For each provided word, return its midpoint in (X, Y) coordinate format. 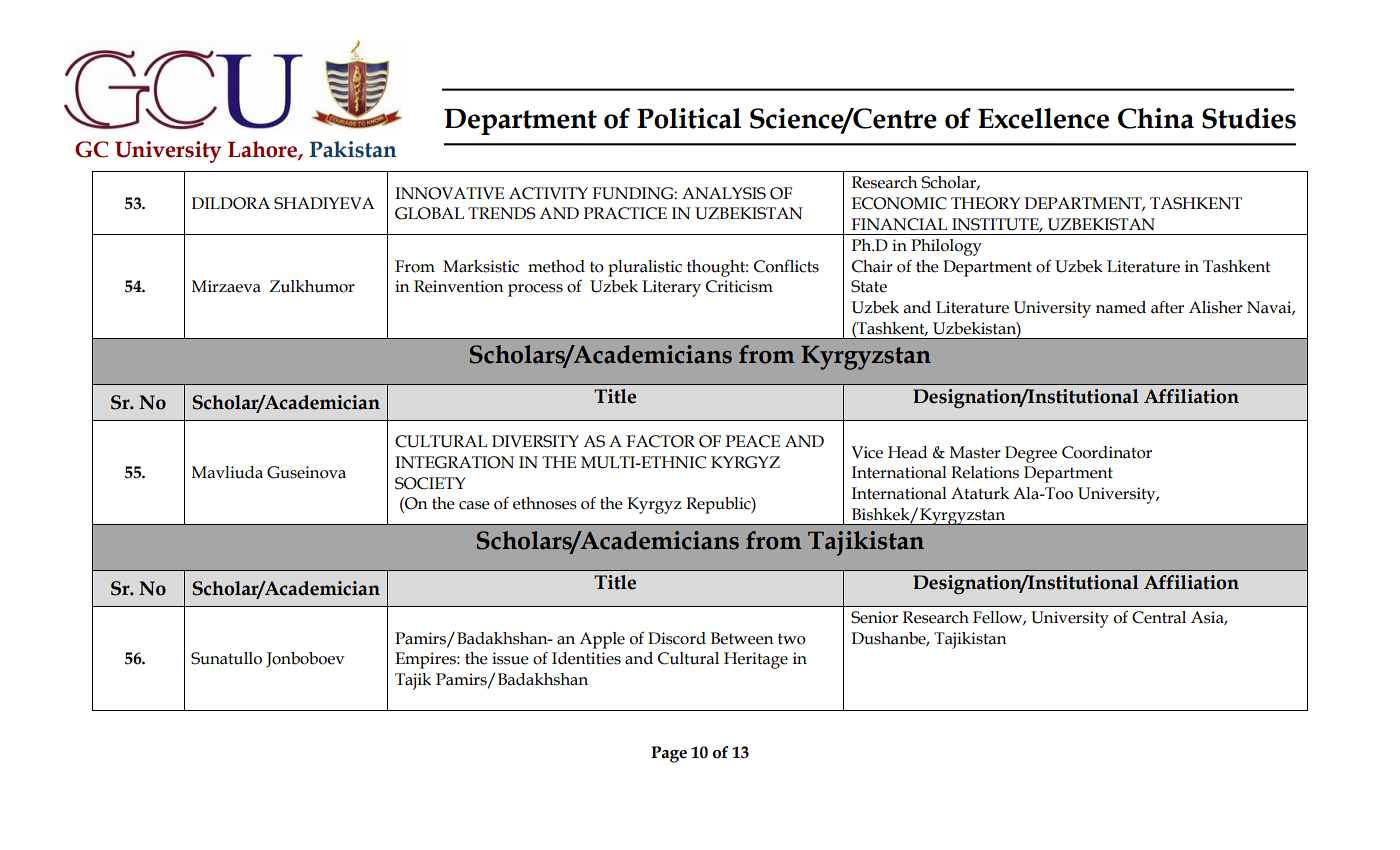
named (1121, 307)
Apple (602, 640)
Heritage (756, 660)
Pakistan (353, 149)
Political (689, 118)
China (1156, 118)
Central (1159, 617)
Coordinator (1107, 452)
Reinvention (459, 286)
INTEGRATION (454, 462)
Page (669, 754)
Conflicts (786, 266)
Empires (426, 660)
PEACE (753, 441)
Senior (874, 617)
